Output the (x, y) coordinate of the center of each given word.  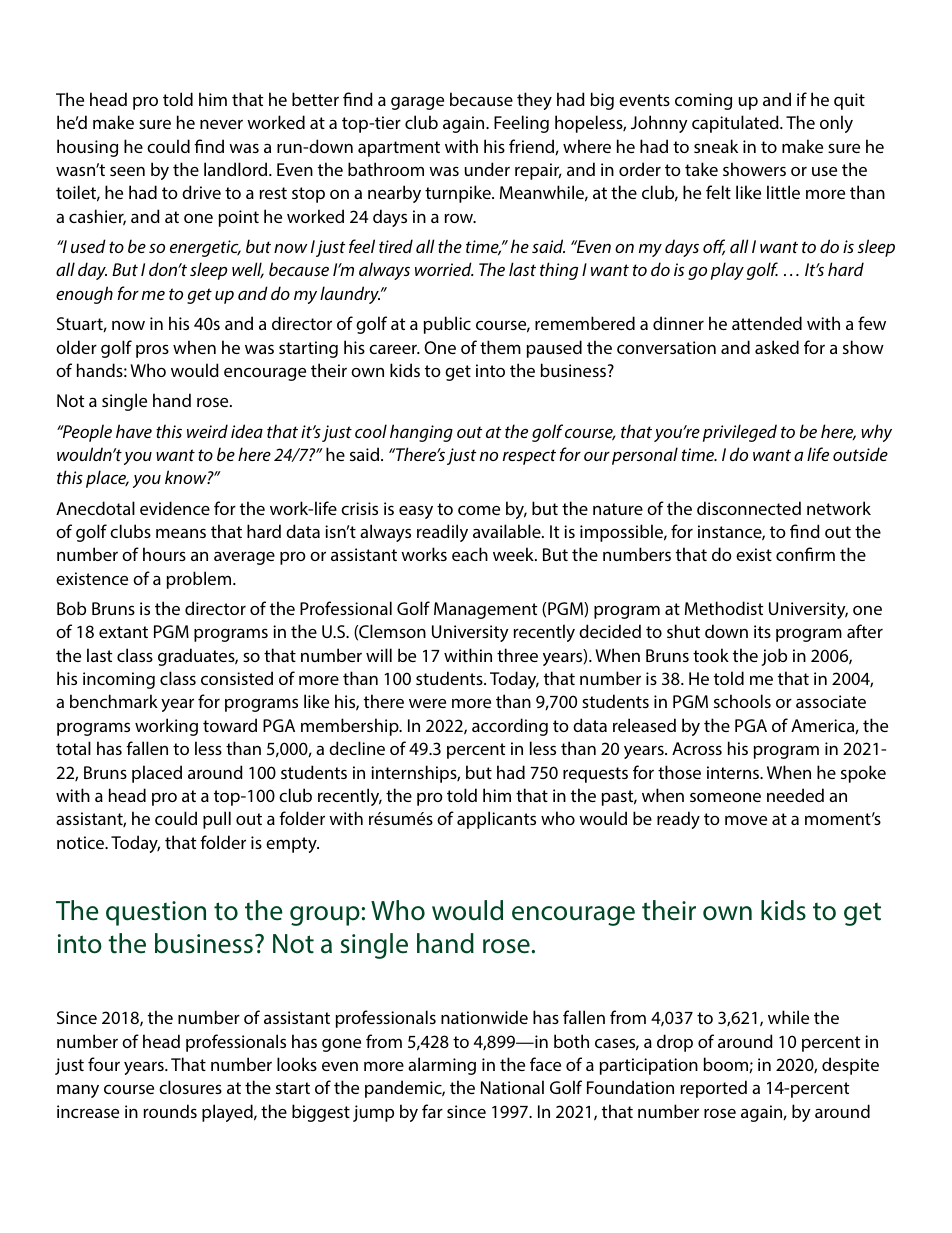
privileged (740, 433)
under (487, 169)
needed (795, 795)
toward (230, 725)
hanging (421, 433)
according (510, 727)
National (512, 1087)
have (134, 431)
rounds (170, 1111)
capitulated (736, 124)
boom (726, 1064)
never (221, 124)
